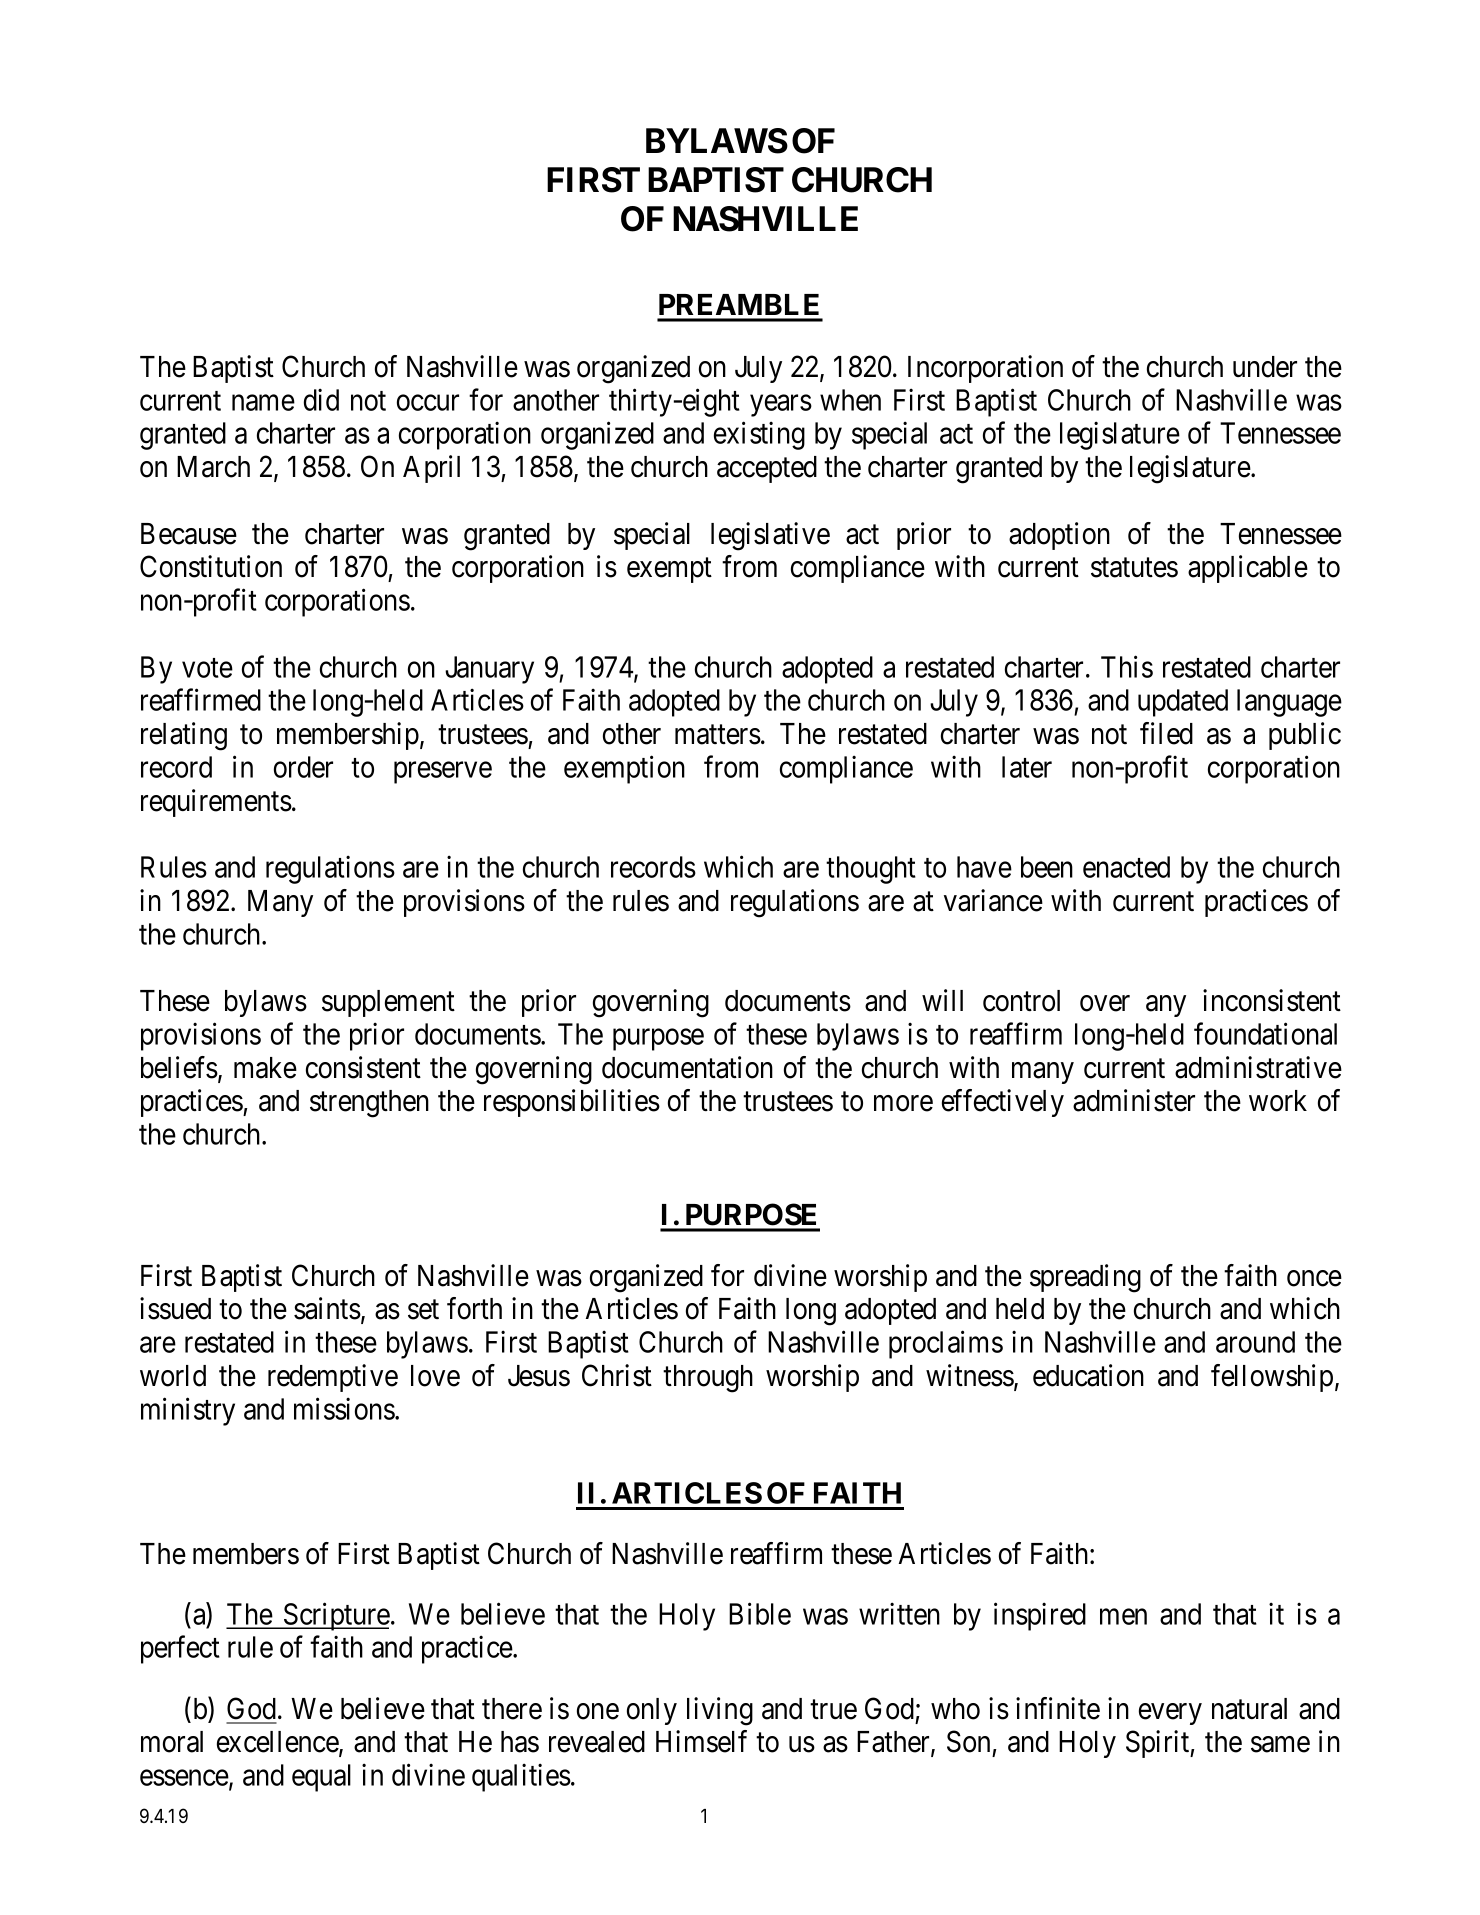  What do you see at coordinates (708, 1379) in the screenshot?
I see `through` at bounding box center [708, 1379].
